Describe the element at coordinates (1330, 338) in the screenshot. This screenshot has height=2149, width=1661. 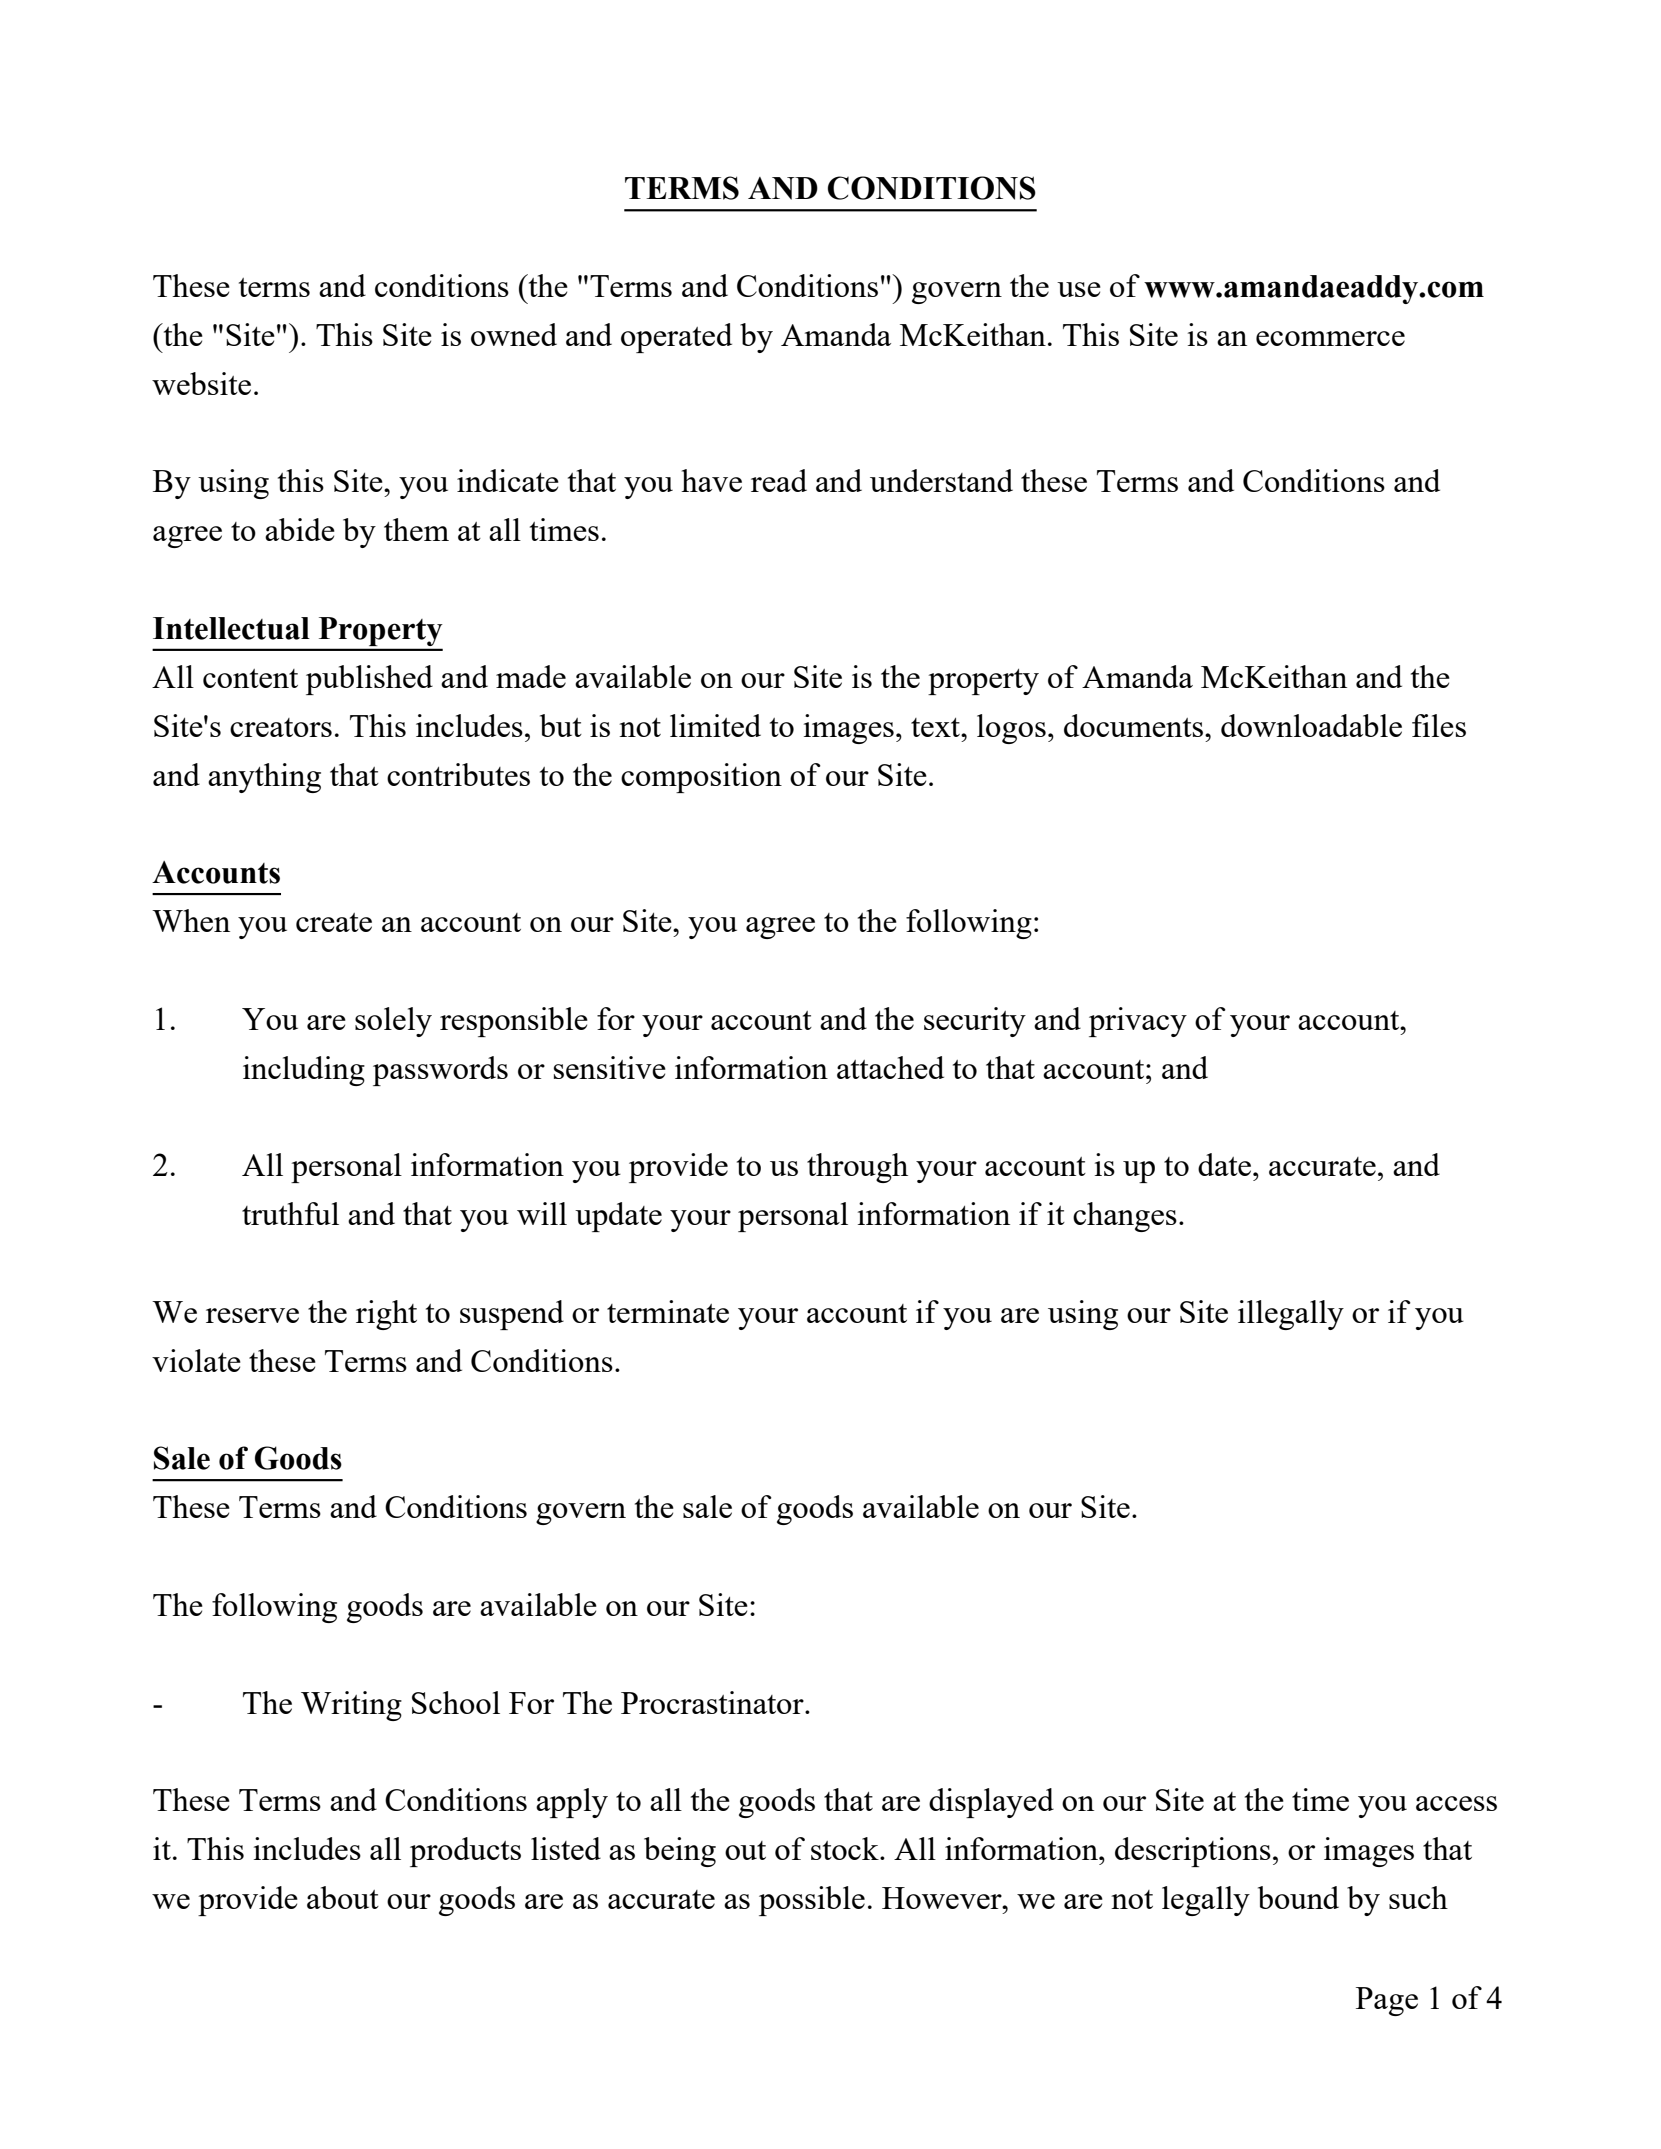
I see `ecommerce` at that location.
